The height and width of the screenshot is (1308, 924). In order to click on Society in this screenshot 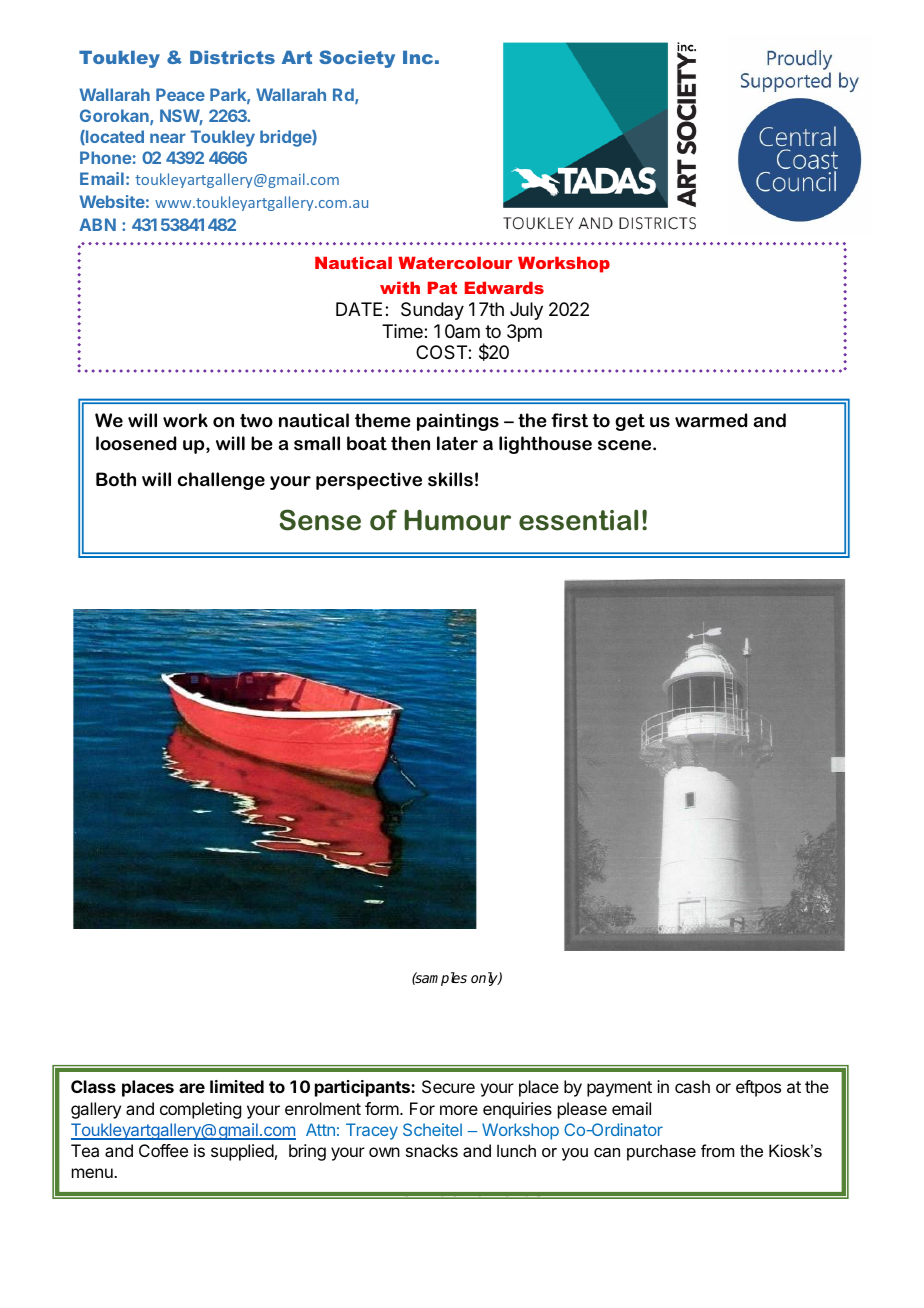, I will do `click(357, 59)`.
